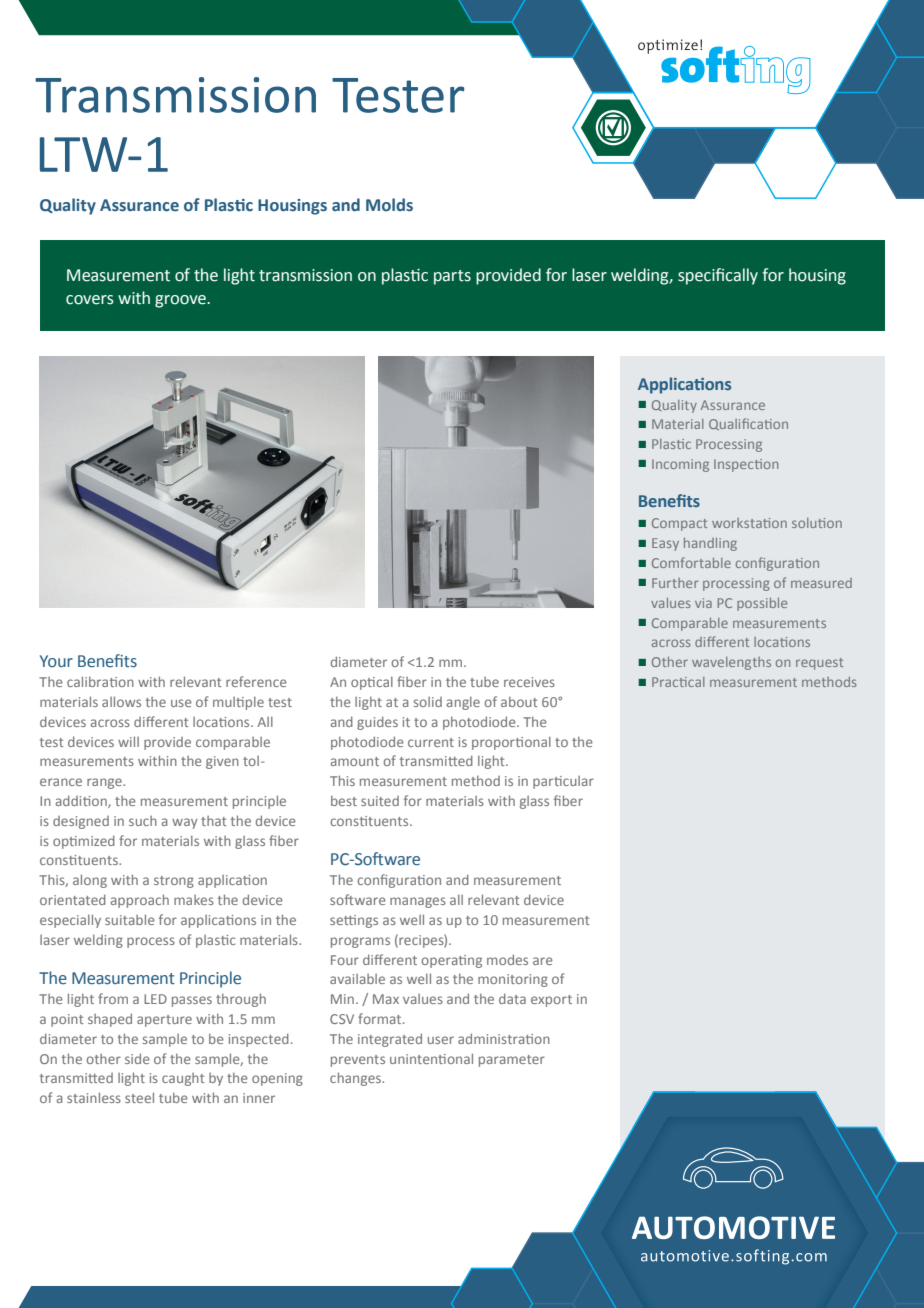 The height and width of the document is (1308, 924). I want to click on allows, so click(121, 701).
